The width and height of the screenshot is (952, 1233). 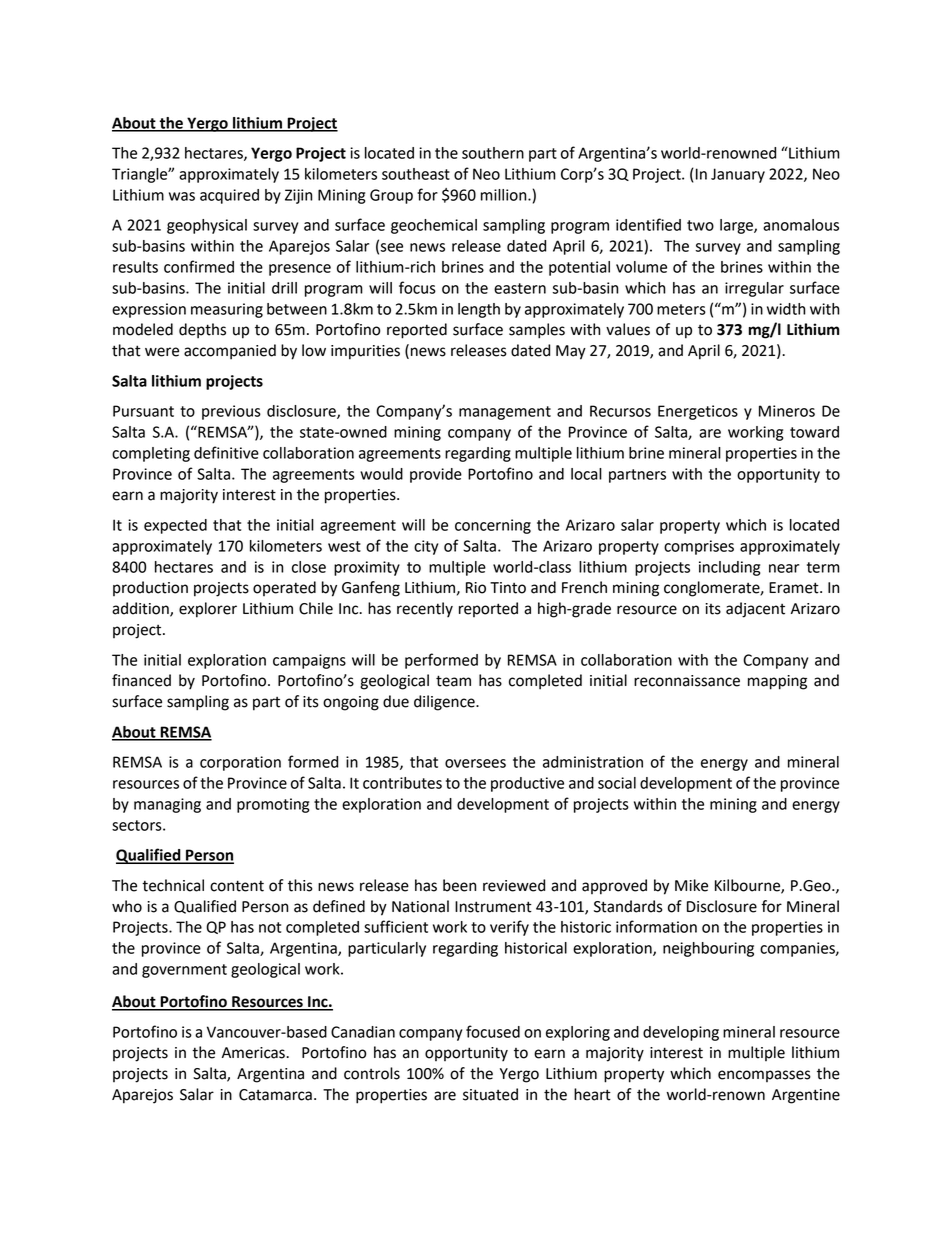 I want to click on oversees, so click(x=475, y=763).
